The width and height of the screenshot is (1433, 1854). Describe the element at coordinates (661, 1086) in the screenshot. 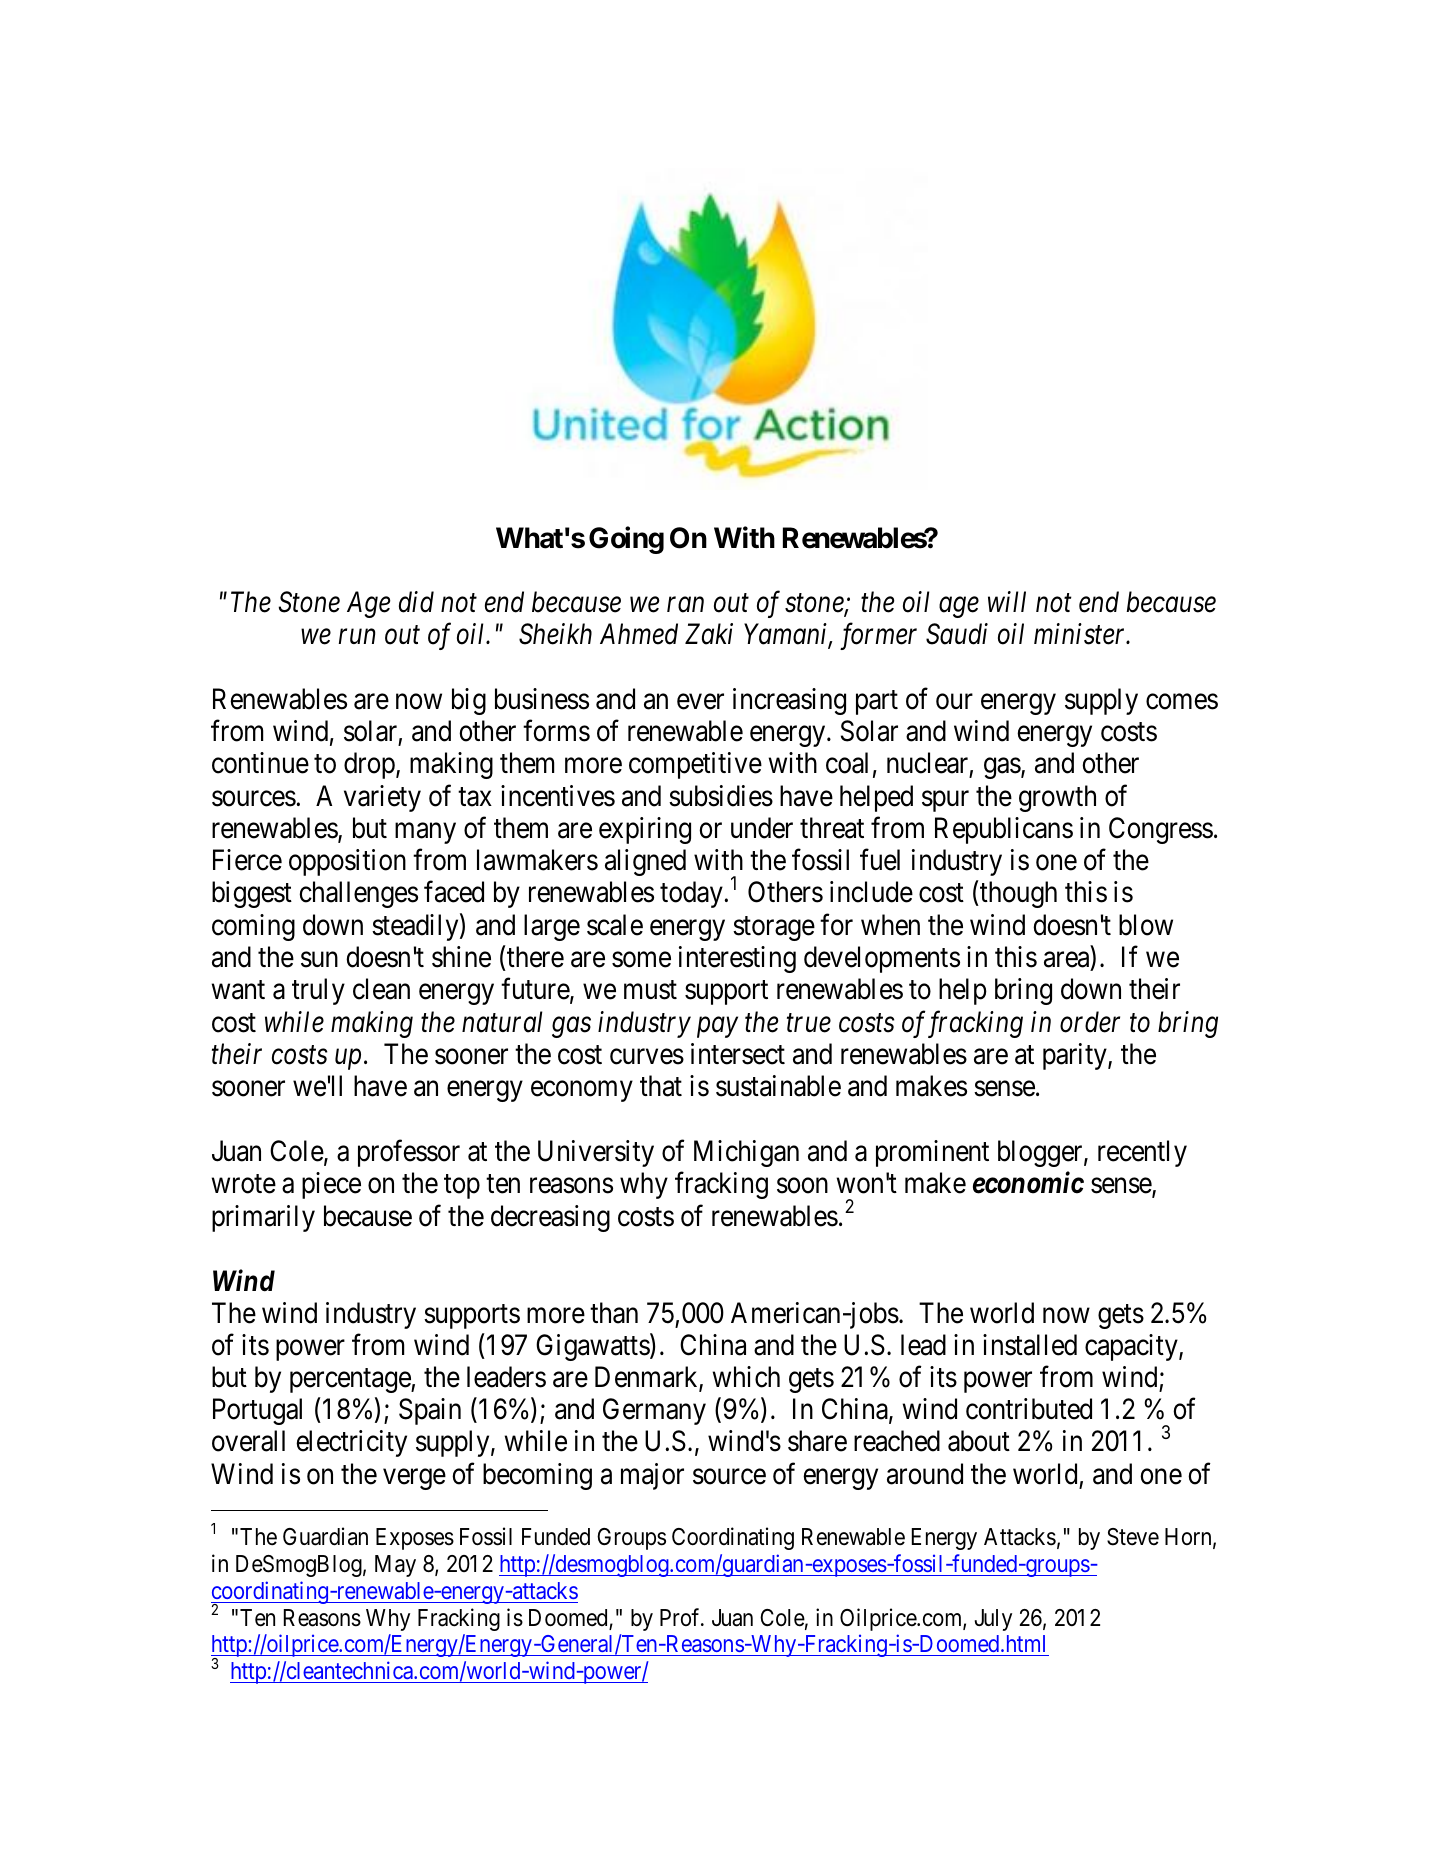

I see `that` at that location.
